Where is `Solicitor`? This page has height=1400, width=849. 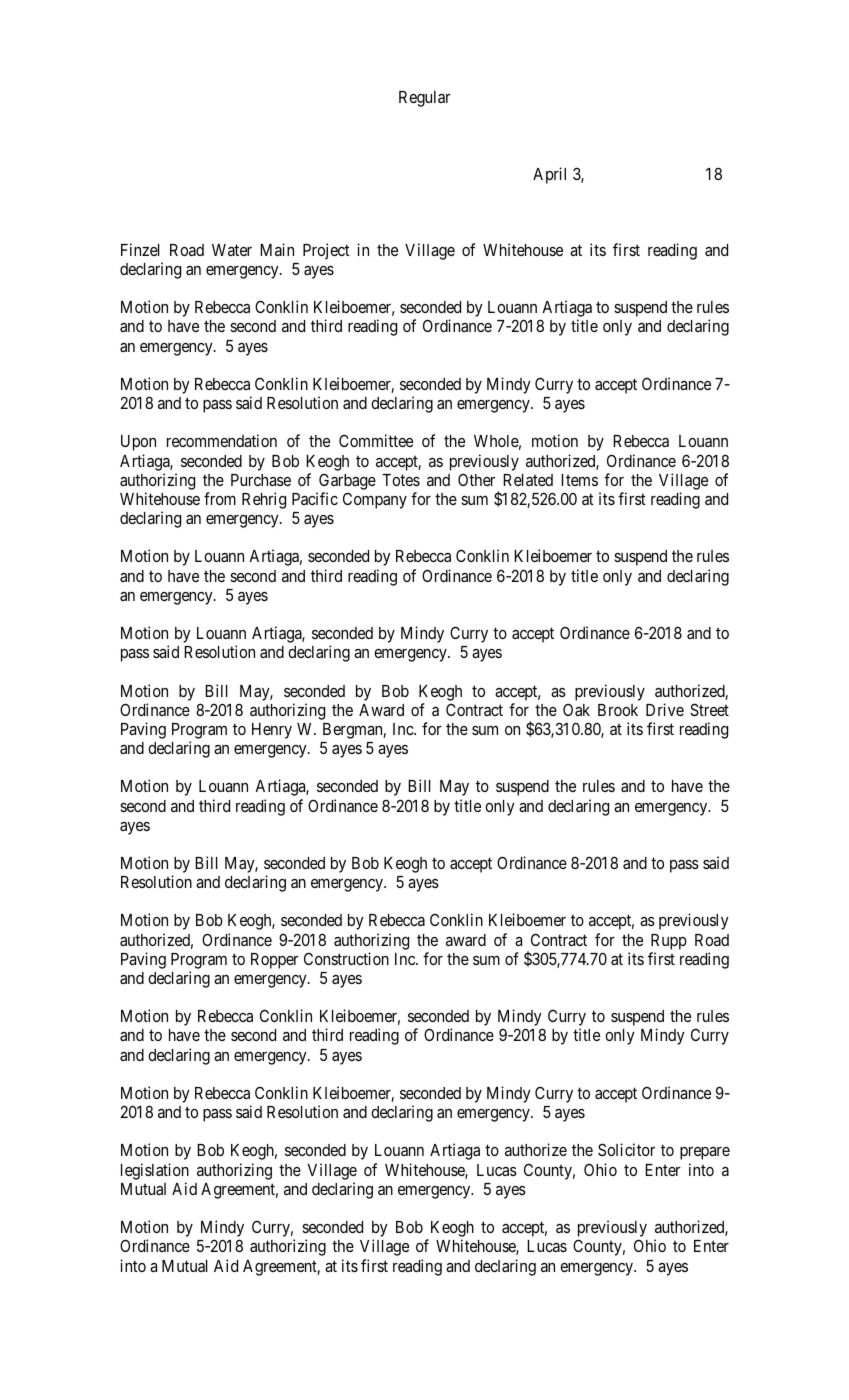
Solicitor is located at coordinates (626, 1149).
